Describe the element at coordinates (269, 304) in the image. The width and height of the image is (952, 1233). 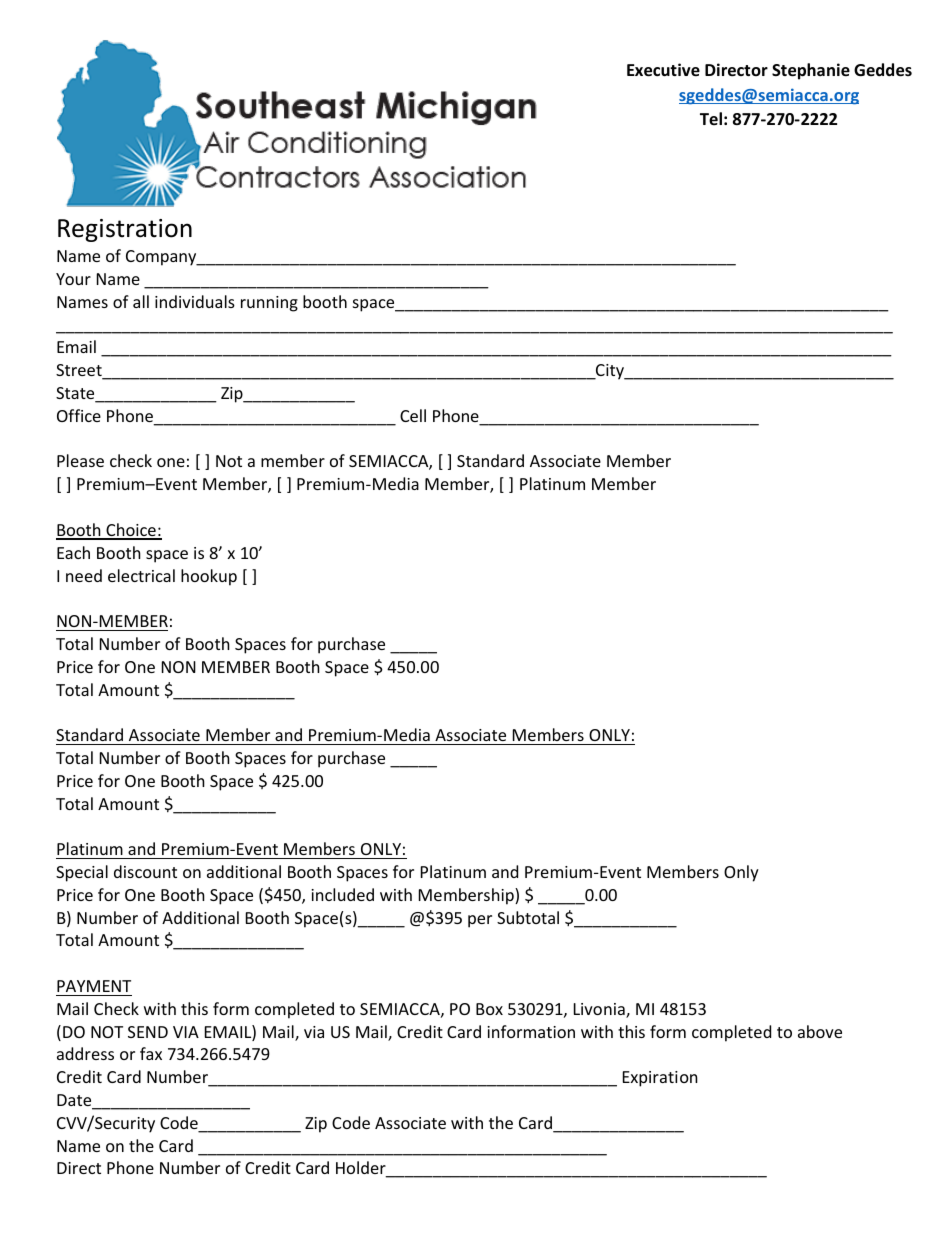
I see `running` at that location.
